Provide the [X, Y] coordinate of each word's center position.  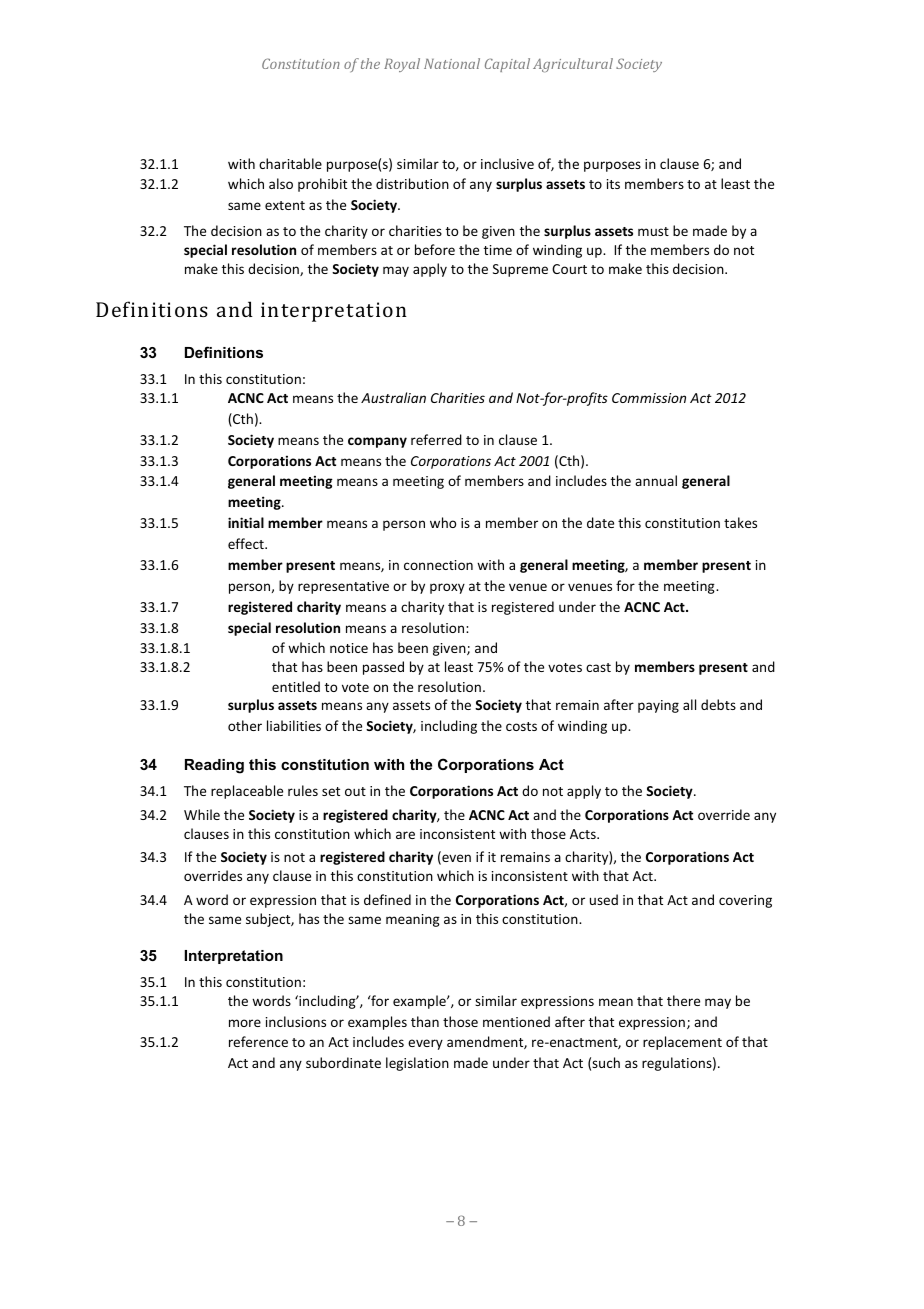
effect [247, 543]
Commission [649, 398]
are [405, 835]
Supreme [520, 270]
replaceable [247, 792]
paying [658, 706]
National [452, 63]
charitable [290, 163]
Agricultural [573, 65]
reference [258, 1041]
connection [438, 565]
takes [740, 522]
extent [285, 205]
